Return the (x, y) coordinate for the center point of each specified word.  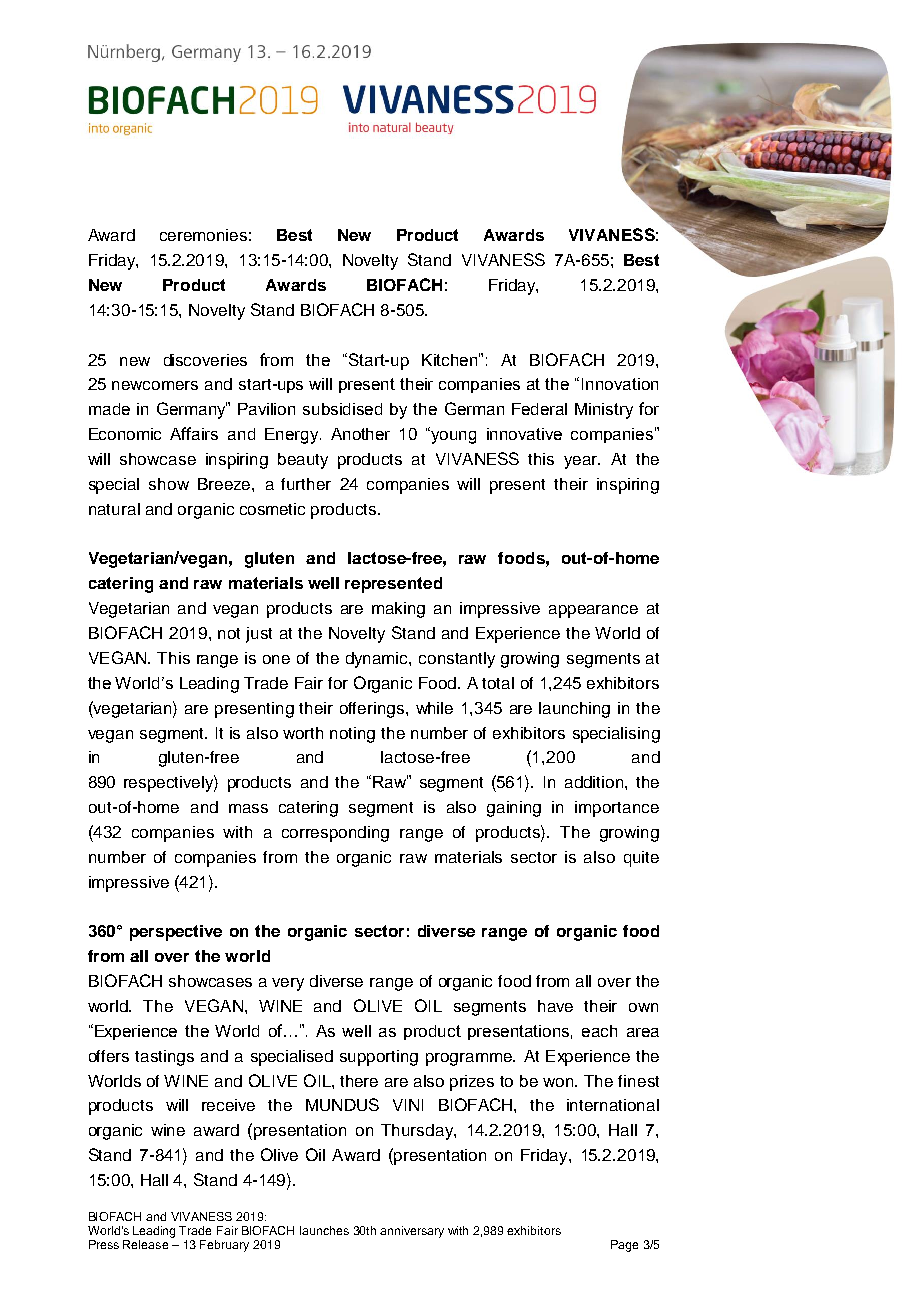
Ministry (604, 411)
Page (624, 1246)
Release (145, 1244)
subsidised (342, 409)
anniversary (412, 1232)
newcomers (155, 385)
